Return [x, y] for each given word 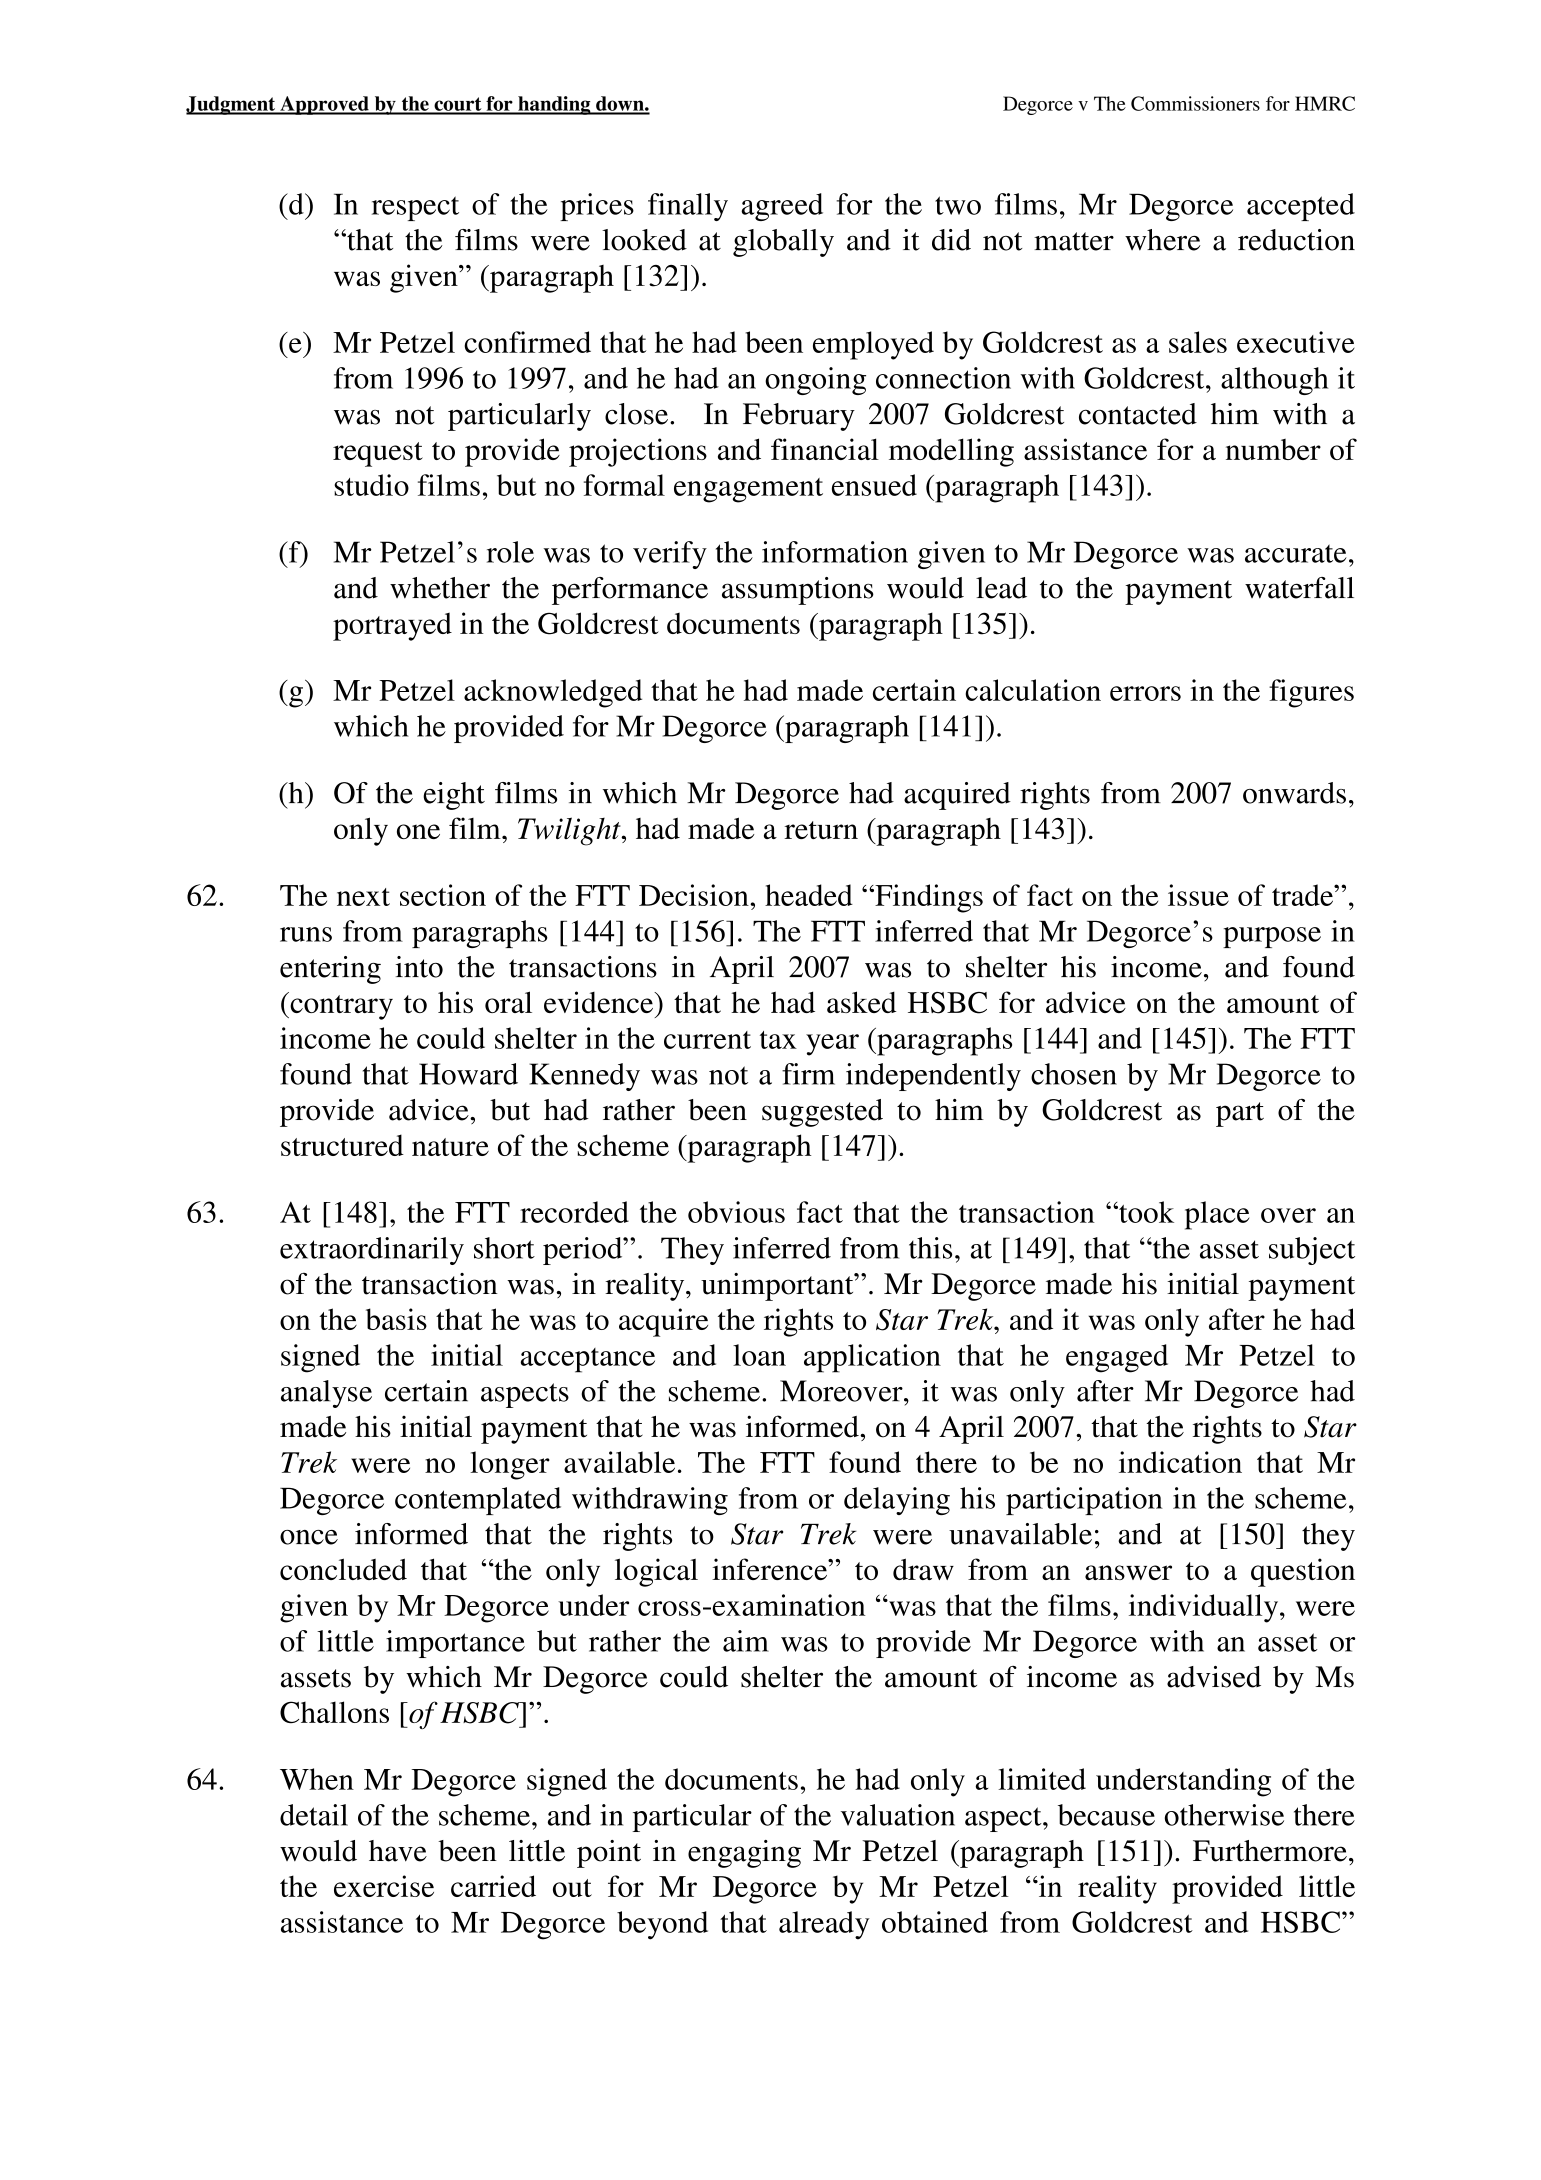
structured [342, 1145]
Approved [324, 105]
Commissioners [1195, 103]
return [821, 830]
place [1217, 1215]
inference [771, 1569]
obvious [736, 1212]
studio [371, 485]
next [363, 897]
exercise [384, 1886]
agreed [782, 207]
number [1273, 449]
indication [1180, 1462]
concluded [343, 1569]
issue [1198, 895]
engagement [748, 490]
